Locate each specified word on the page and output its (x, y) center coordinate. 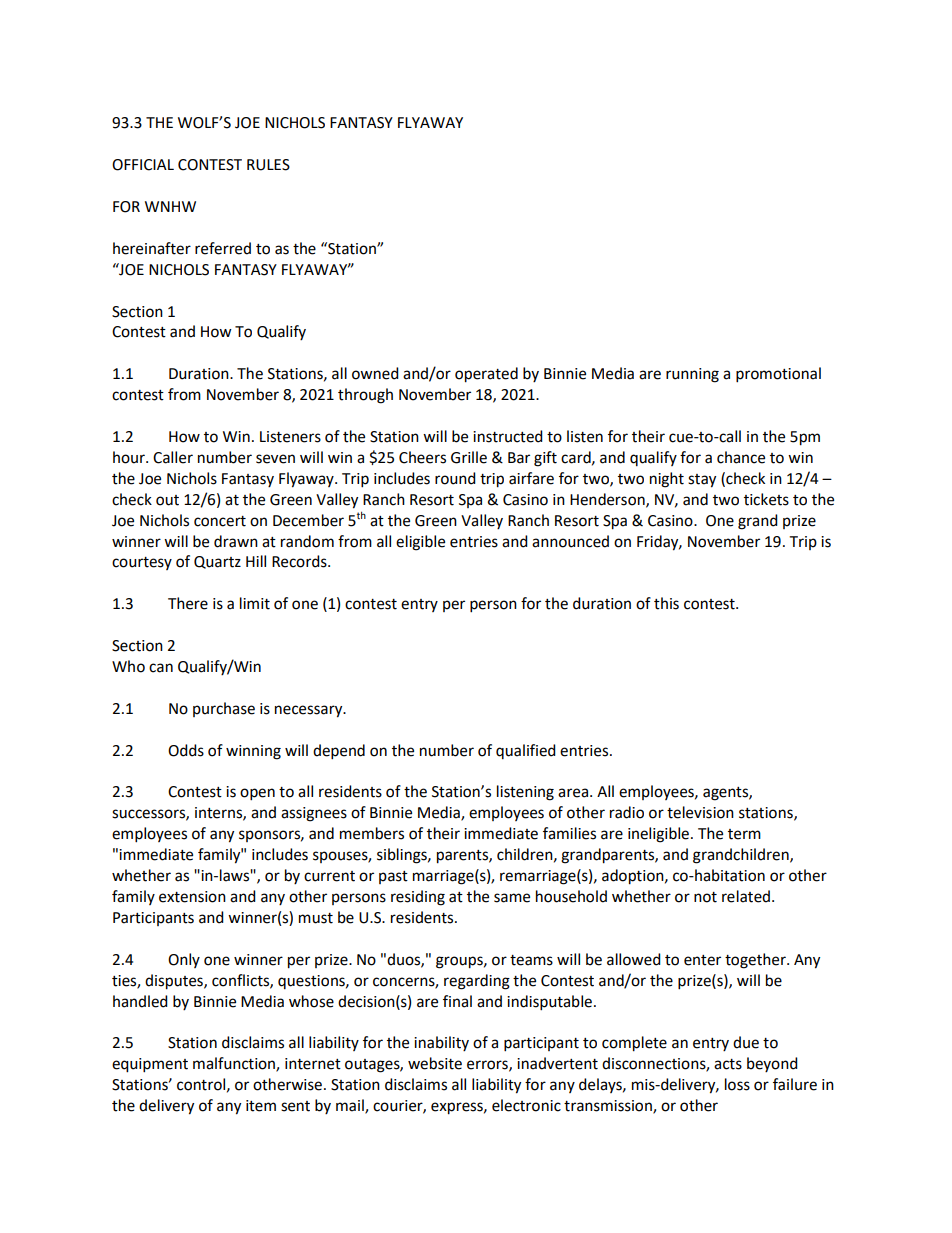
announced (570, 541)
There (188, 603)
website (435, 1063)
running (692, 375)
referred (223, 248)
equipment (150, 1065)
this (666, 603)
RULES (268, 165)
